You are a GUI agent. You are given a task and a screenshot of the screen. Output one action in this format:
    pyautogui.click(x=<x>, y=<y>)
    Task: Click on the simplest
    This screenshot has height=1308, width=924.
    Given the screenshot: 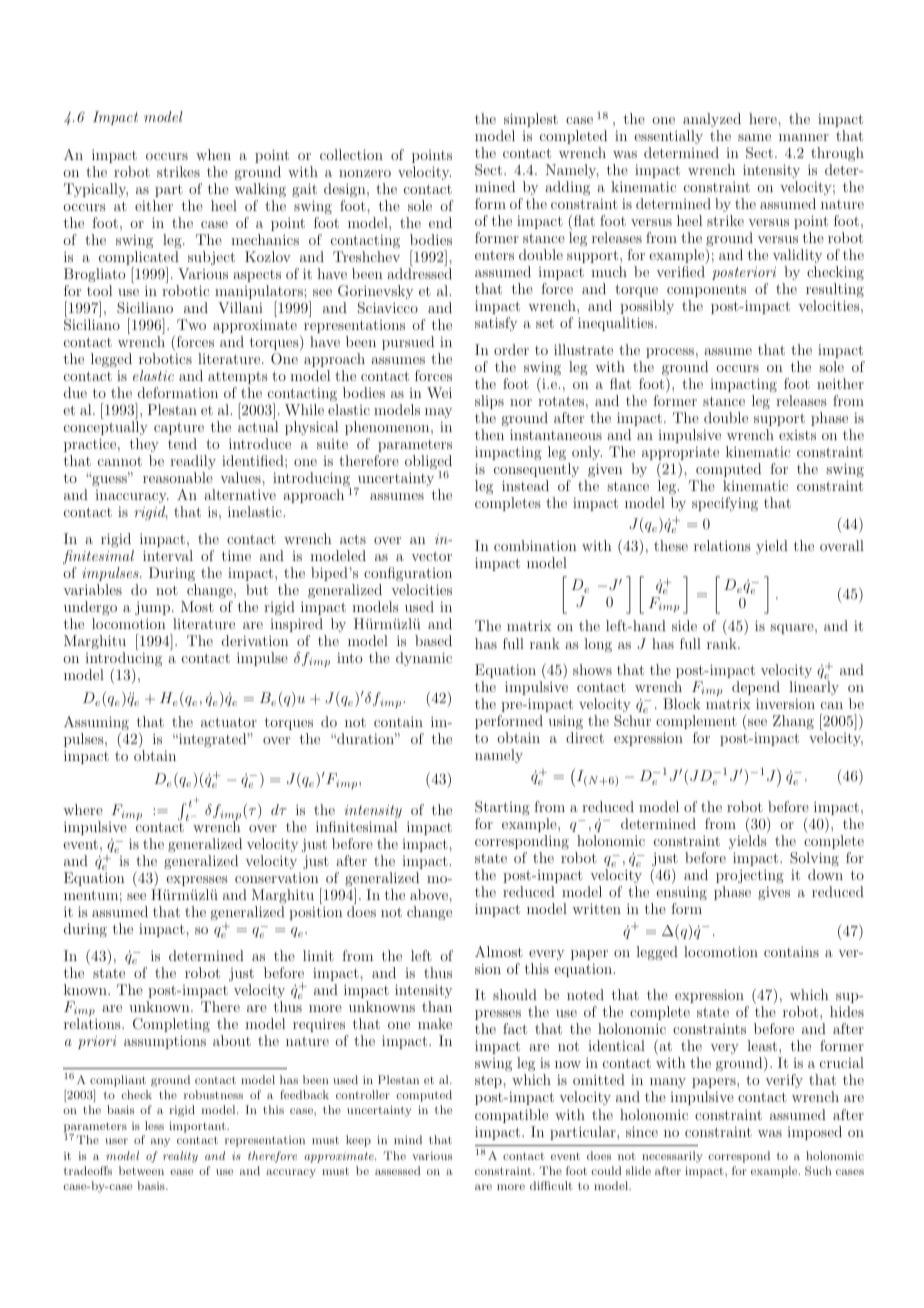 What is the action you would take?
    pyautogui.click(x=531, y=120)
